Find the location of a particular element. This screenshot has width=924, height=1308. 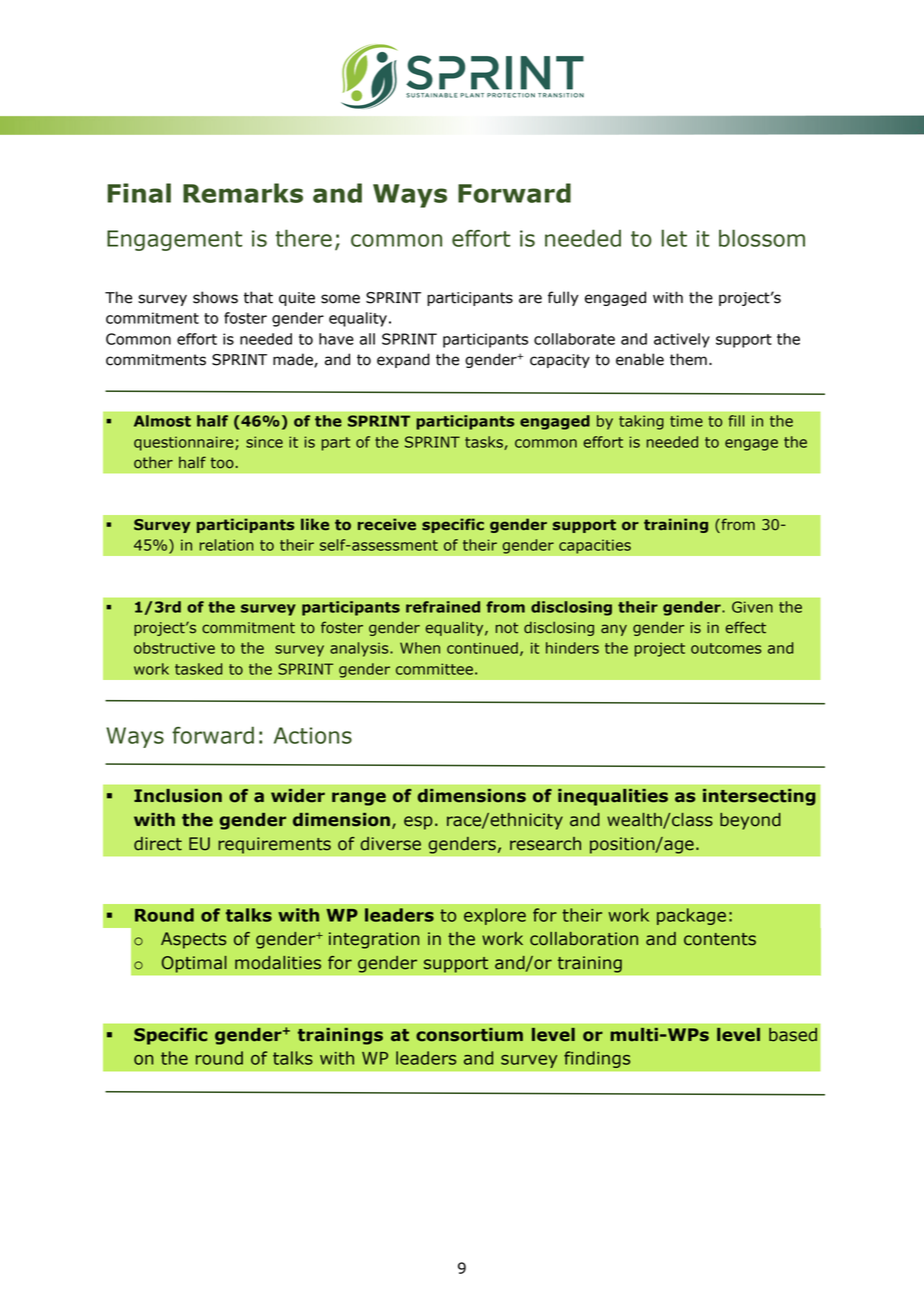

tasks is located at coordinates (485, 443).
